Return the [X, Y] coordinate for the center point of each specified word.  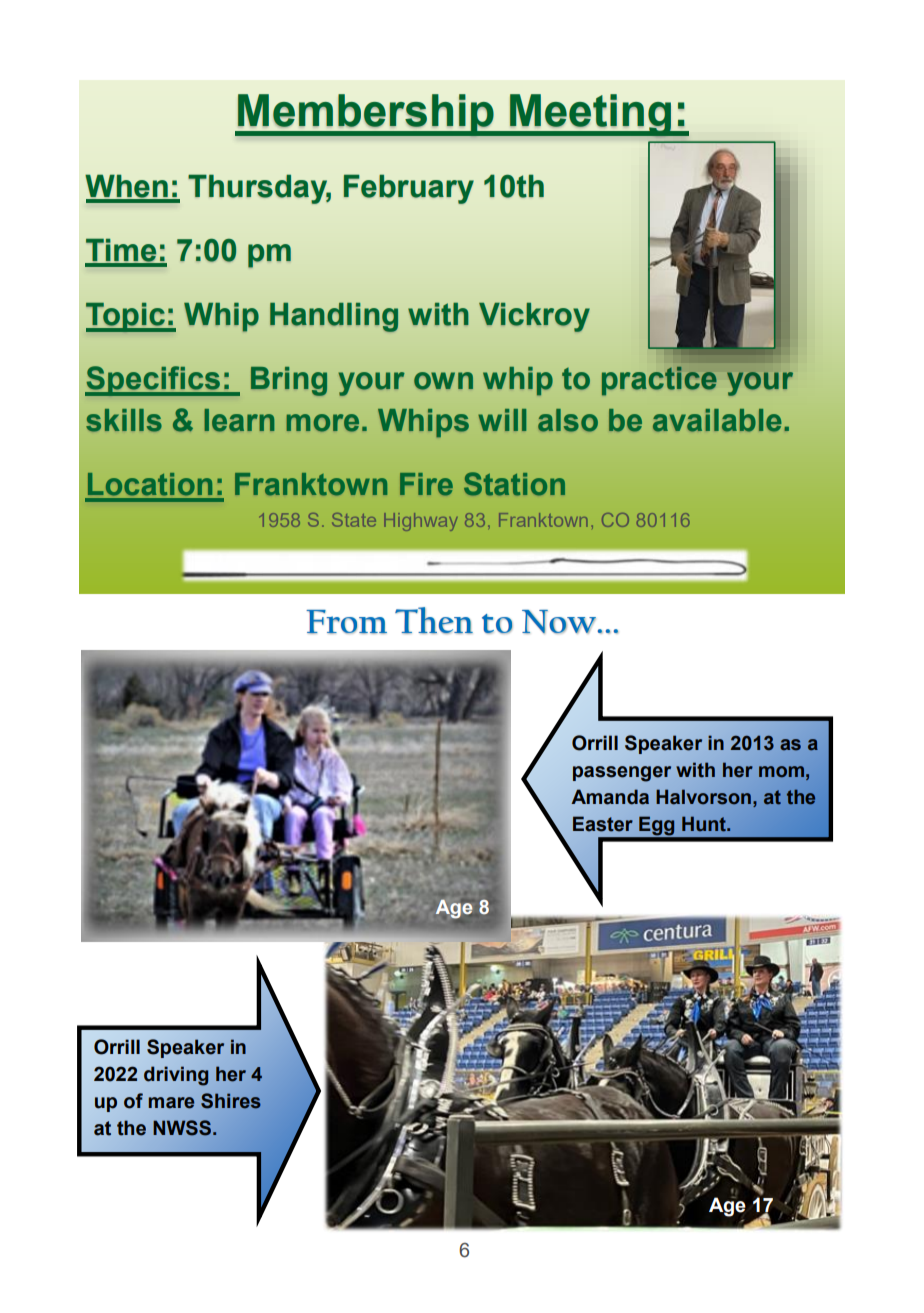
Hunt [705, 824]
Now [560, 622]
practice [659, 381]
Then [434, 620]
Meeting [590, 115]
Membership [366, 115]
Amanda [610, 797]
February [409, 189]
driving [176, 1076]
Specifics [153, 381]
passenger [622, 774]
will [502, 420]
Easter [603, 824]
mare [172, 1103]
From [346, 622]
